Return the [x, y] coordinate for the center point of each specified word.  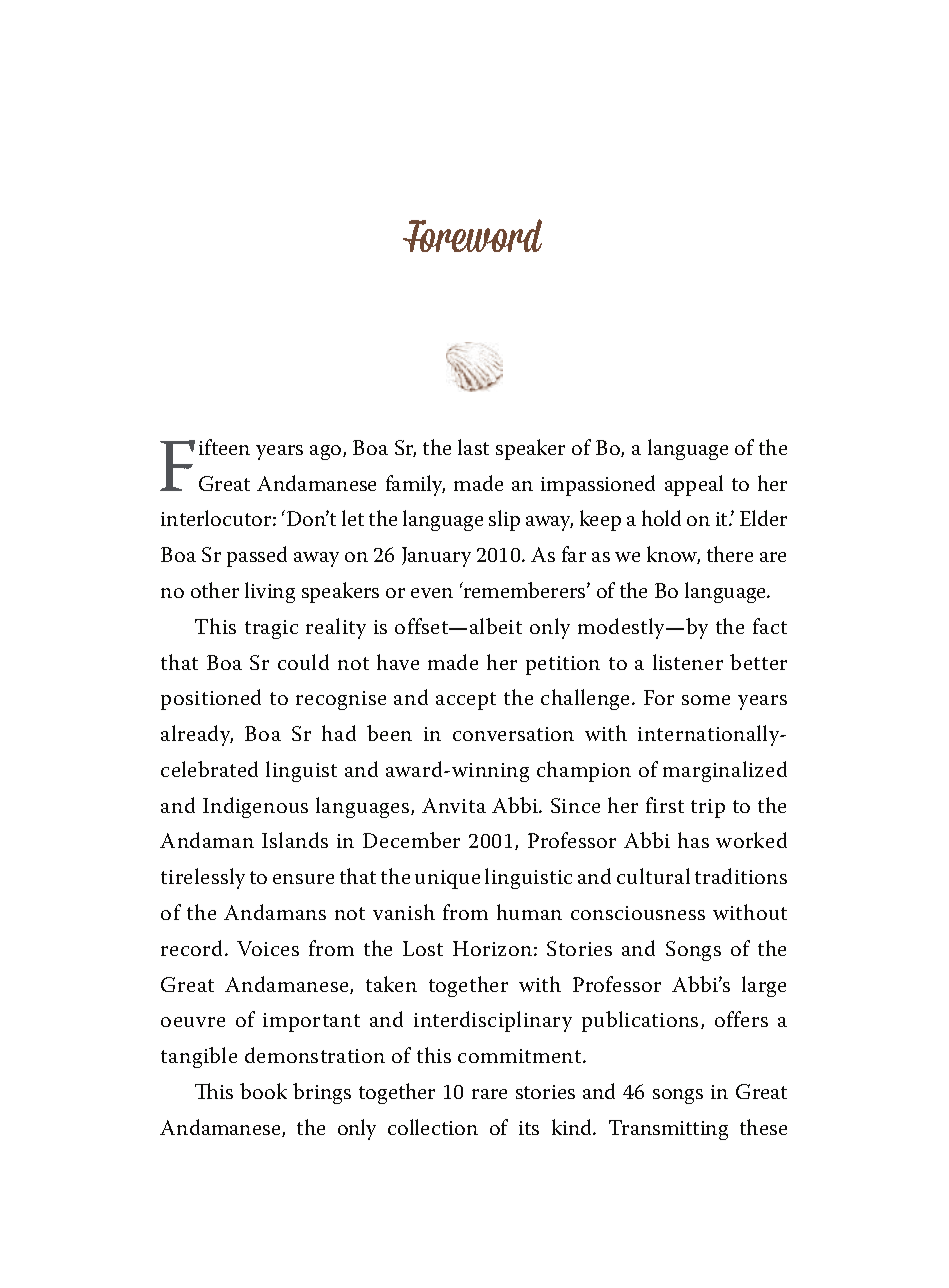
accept [466, 701]
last [473, 447]
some [706, 700]
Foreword [472, 235]
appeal [694, 485]
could [303, 662]
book [263, 1091]
